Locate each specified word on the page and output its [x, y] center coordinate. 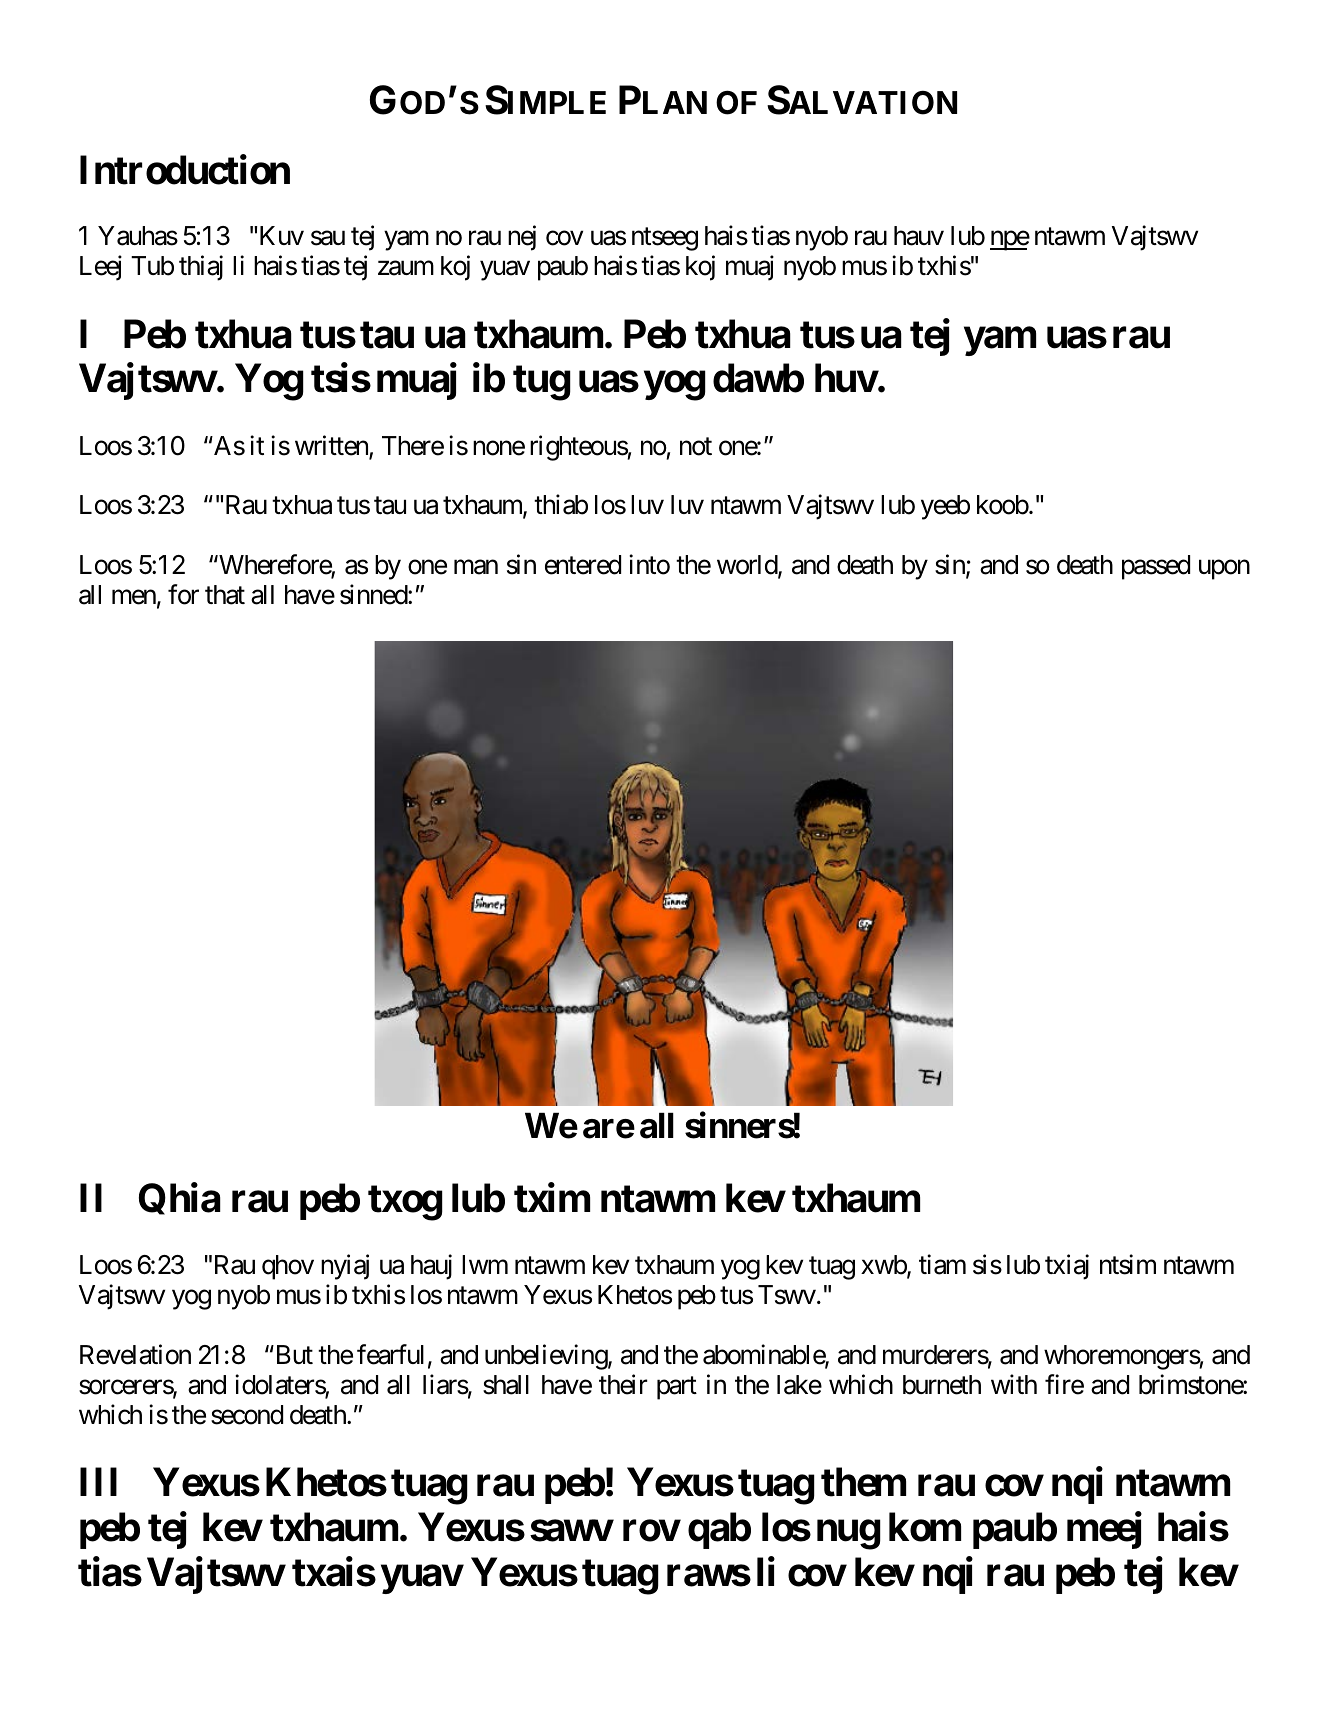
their [623, 1384]
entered [583, 565]
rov [651, 1531]
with [1014, 1384]
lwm [485, 1264]
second [247, 1415]
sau [328, 238]
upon [1224, 570]
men [134, 597]
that [225, 595]
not [696, 446]
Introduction [185, 170]
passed [1156, 567]
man [476, 567]
